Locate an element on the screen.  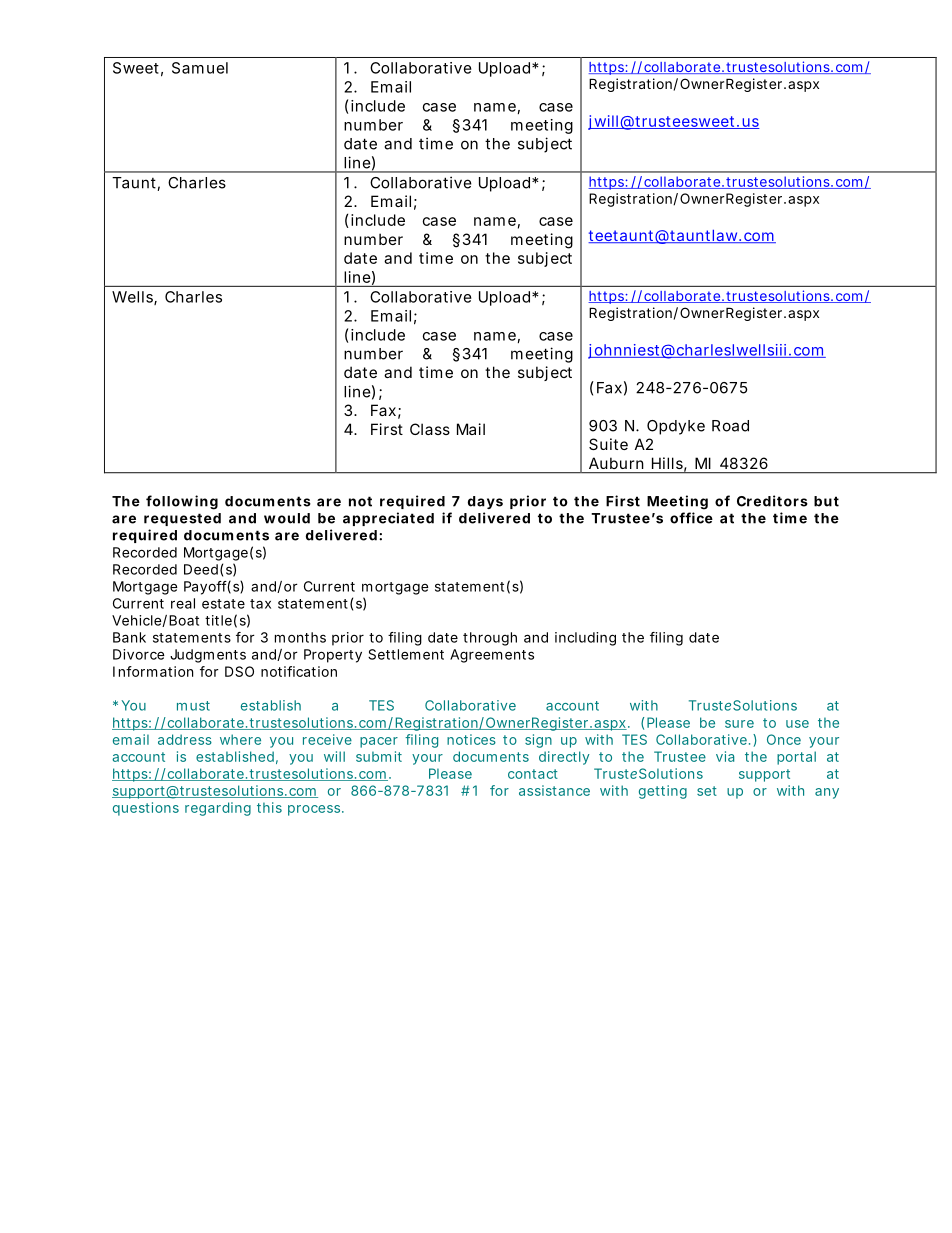
Suite is located at coordinates (608, 444).
